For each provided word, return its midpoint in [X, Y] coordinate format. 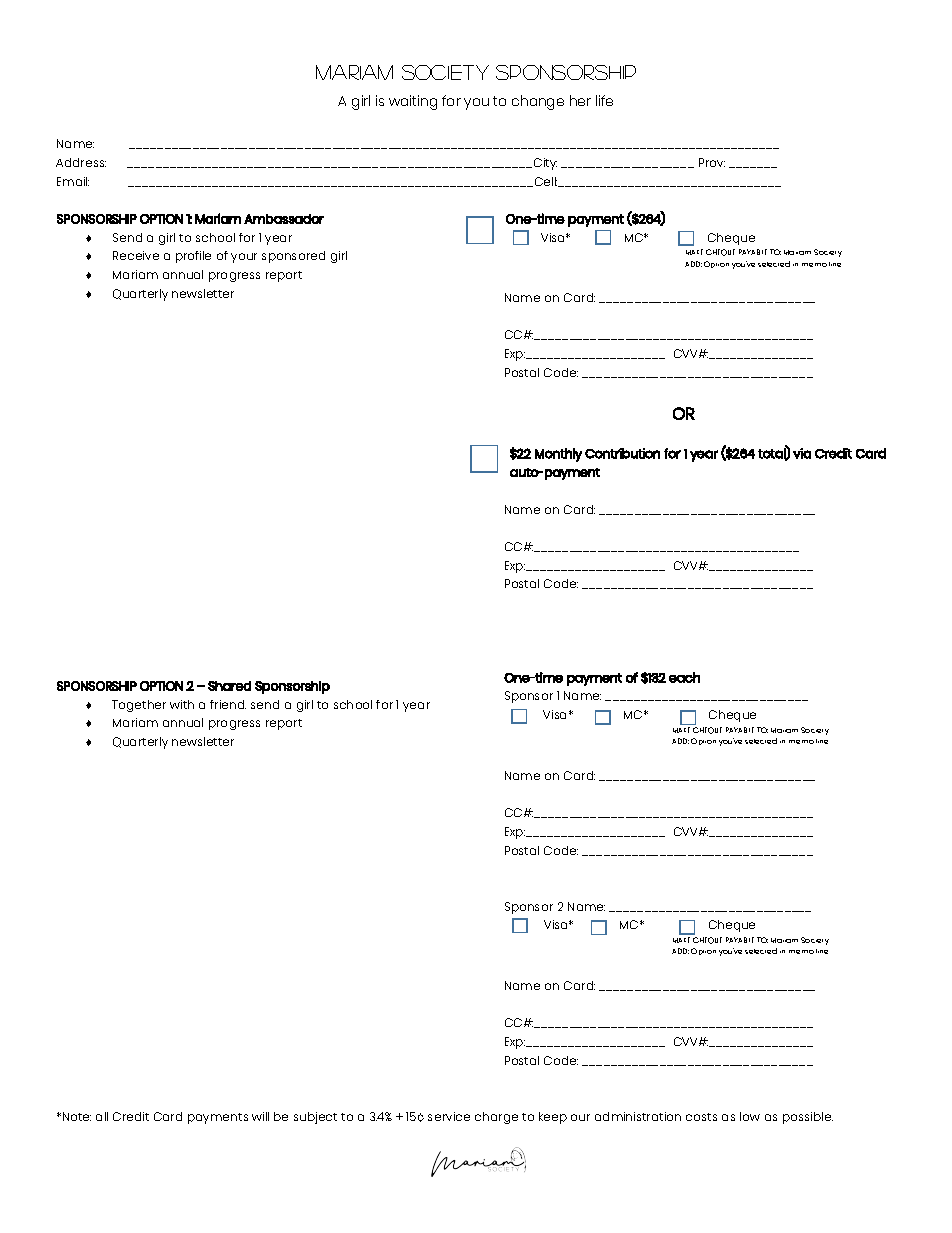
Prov [712, 162]
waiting [413, 102]
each [684, 677]
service [449, 1116]
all [102, 1116]
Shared [229, 686]
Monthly [558, 455]
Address [81, 162]
